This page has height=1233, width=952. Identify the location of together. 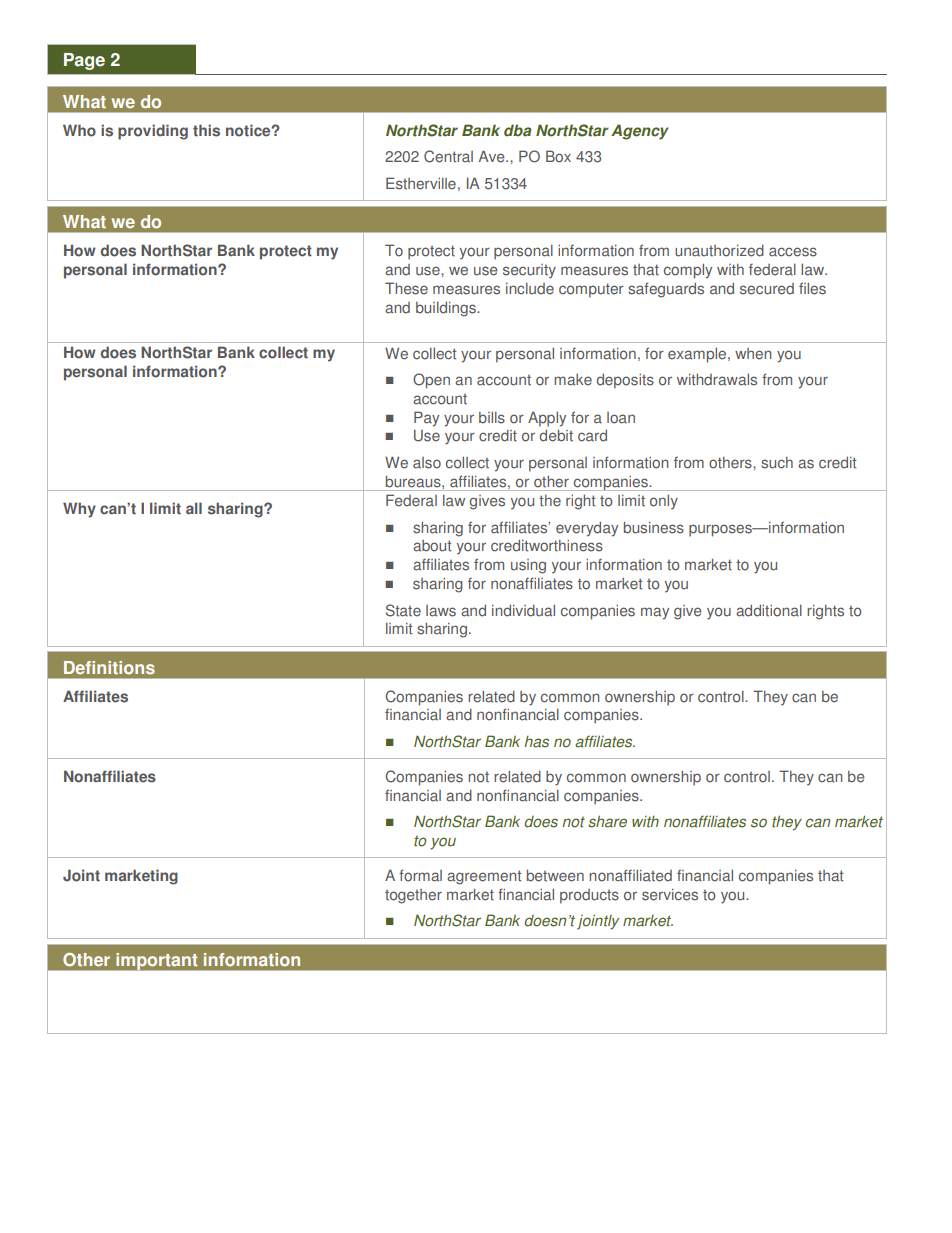
(413, 896).
